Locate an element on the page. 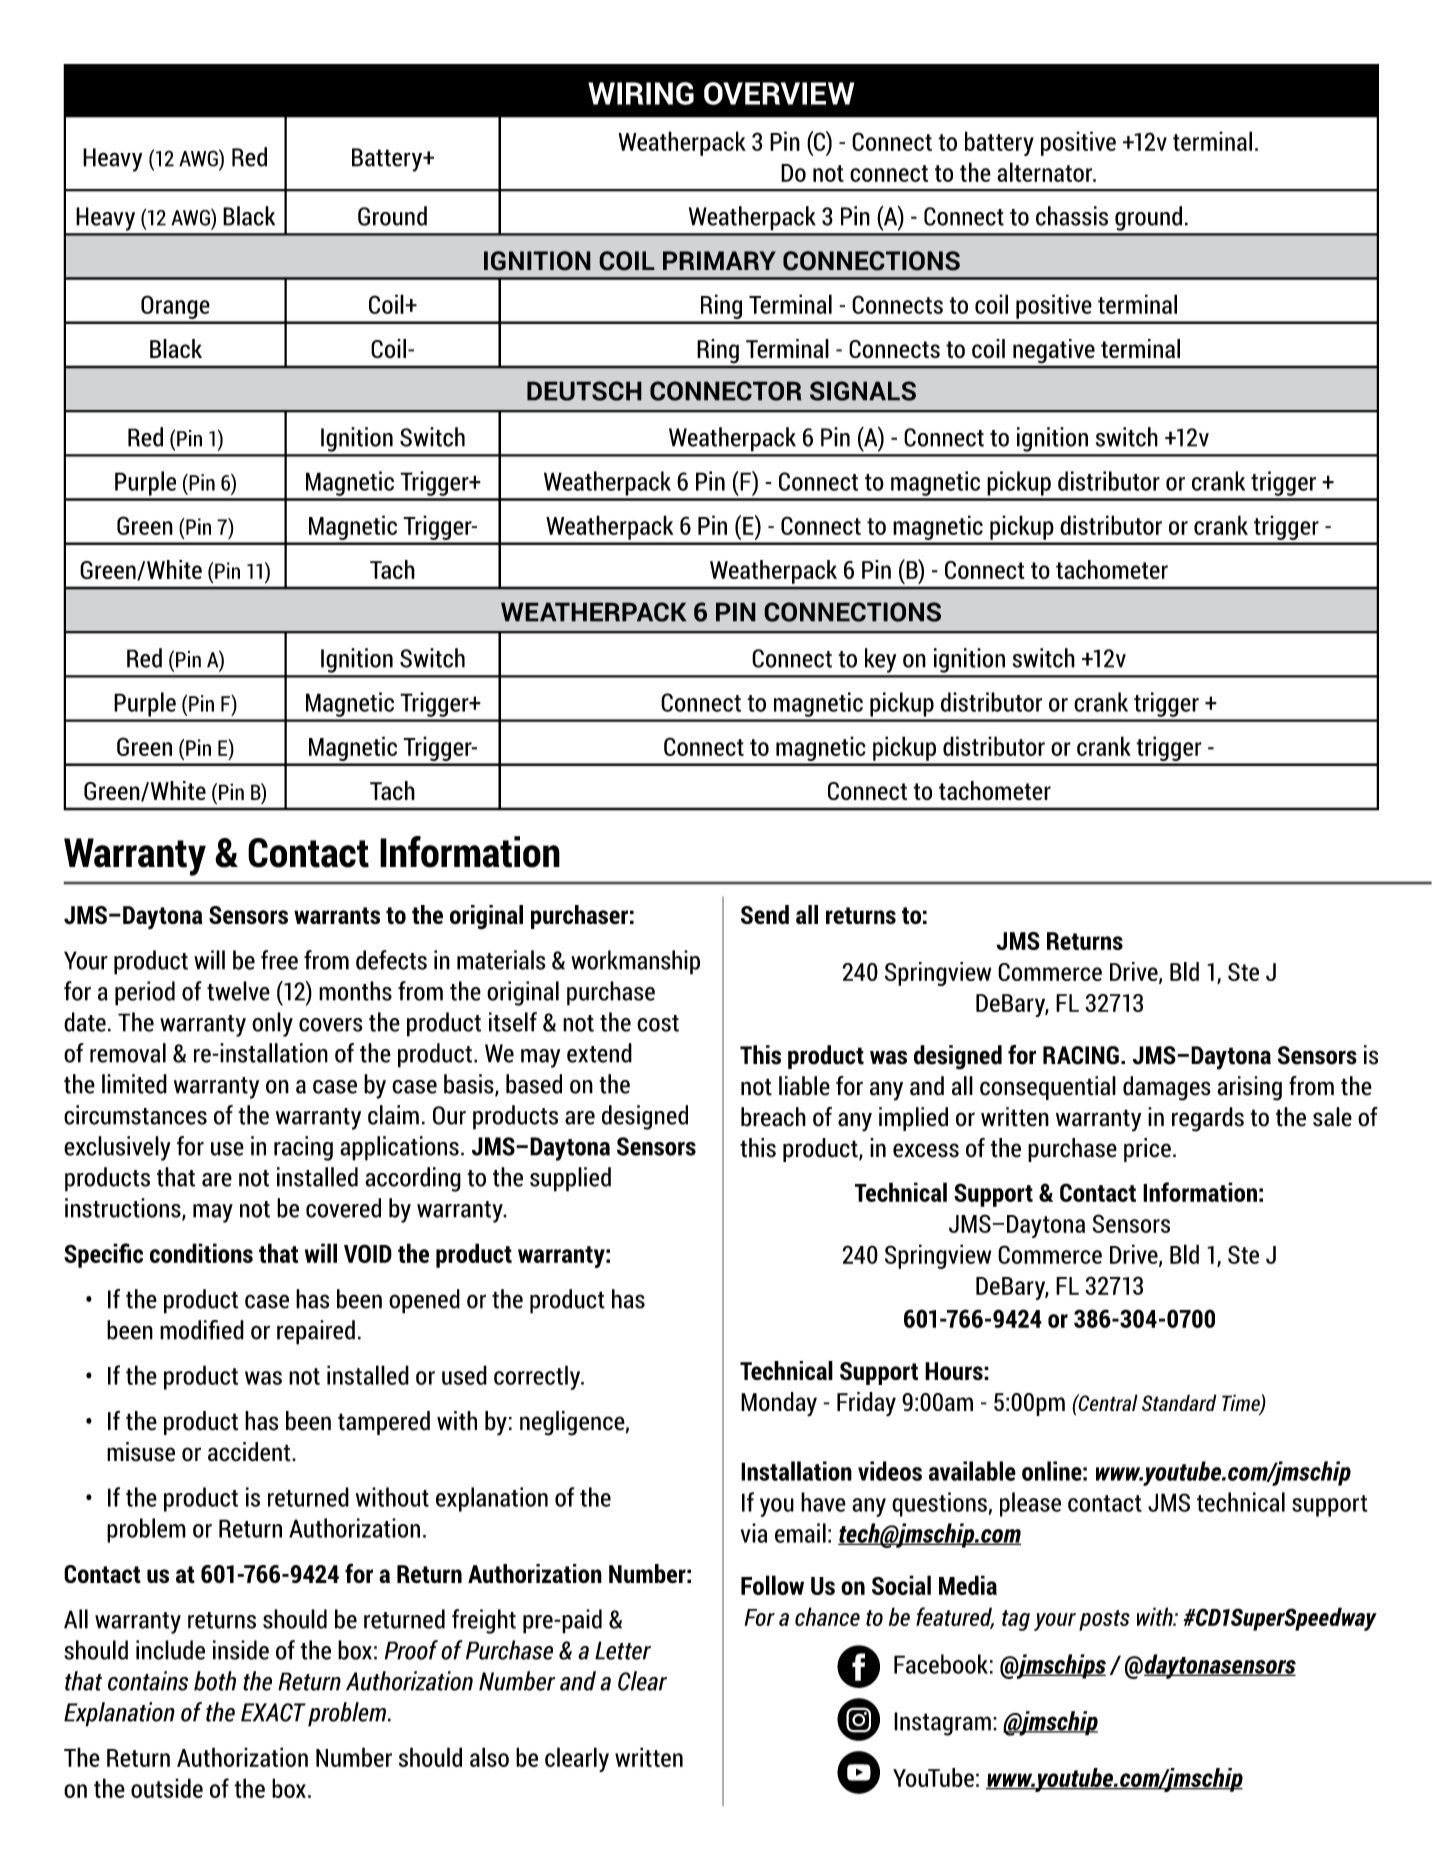 This page has height=1870, width=1445. supplied is located at coordinates (570, 1179).
